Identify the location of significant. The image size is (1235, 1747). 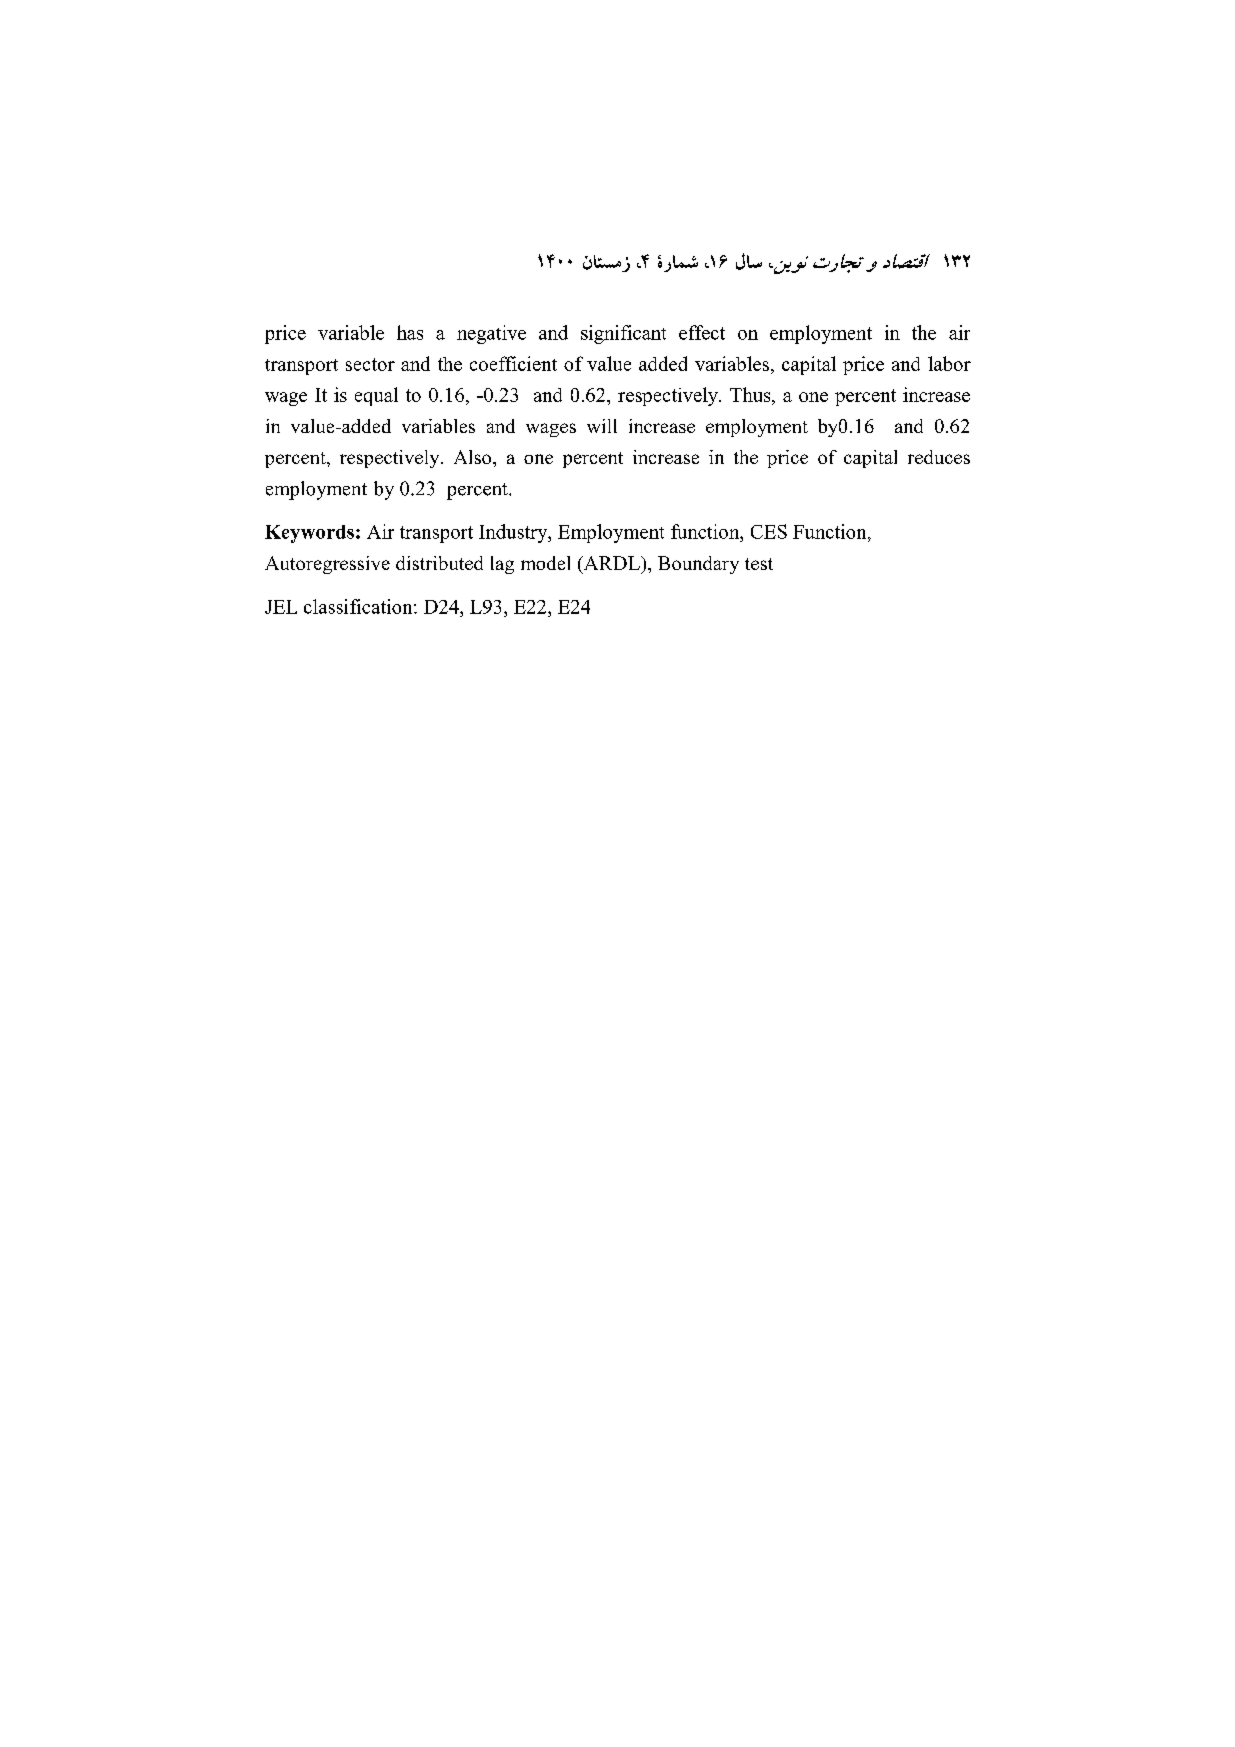
(623, 334).
